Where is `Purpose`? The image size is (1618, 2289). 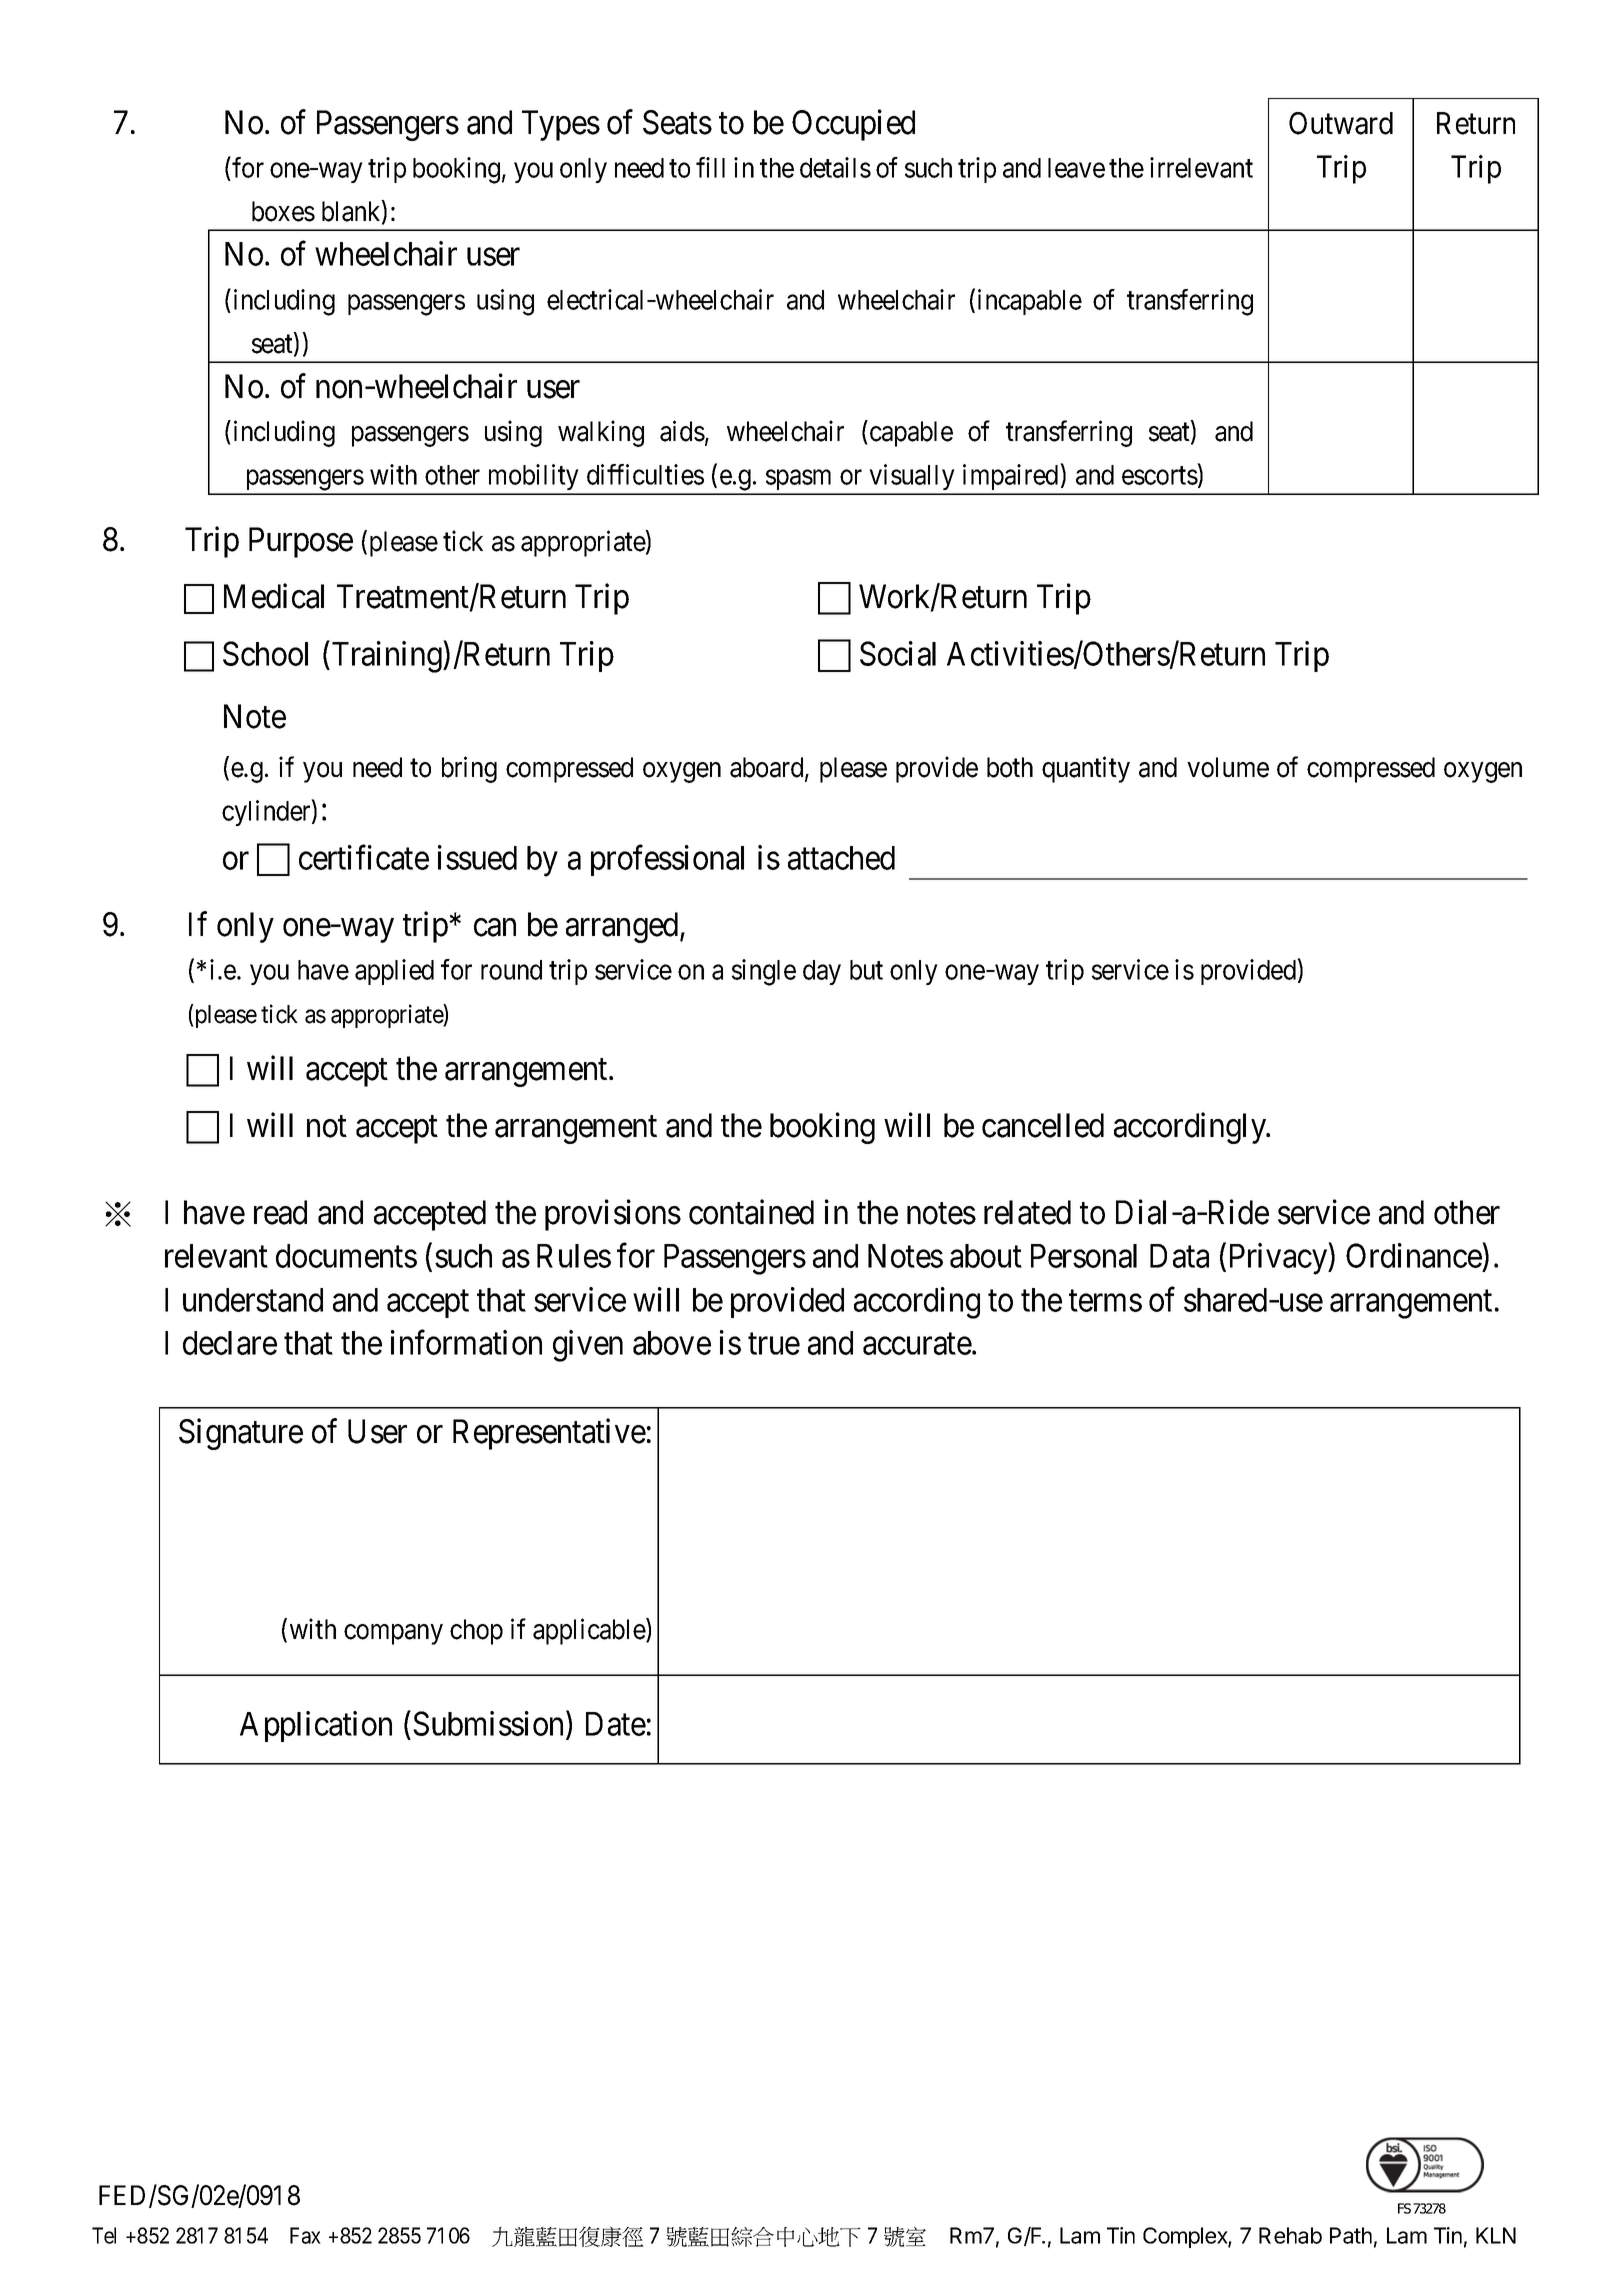
Purpose is located at coordinates (301, 542).
